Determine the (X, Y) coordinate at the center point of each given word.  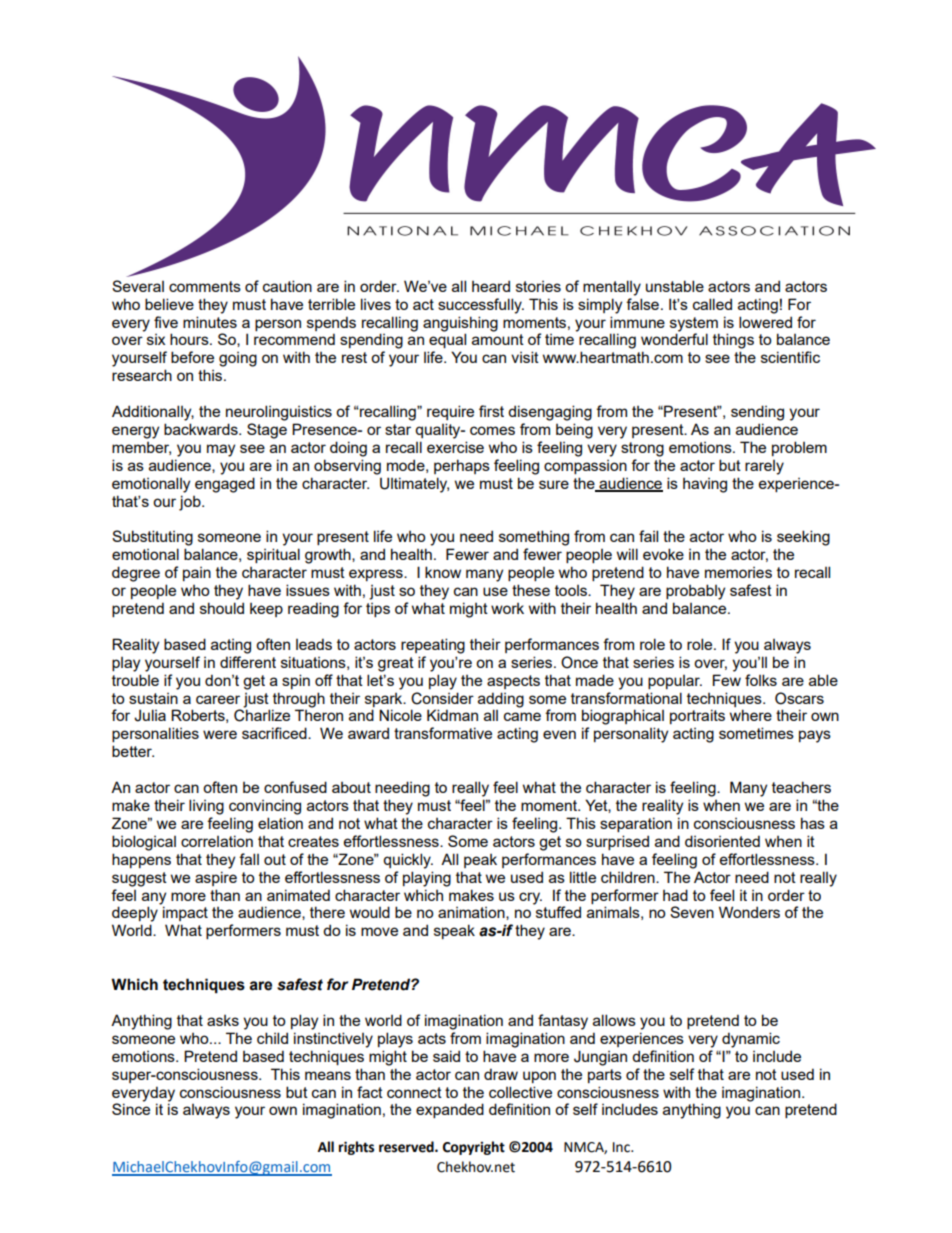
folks (761, 680)
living (206, 807)
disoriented (722, 841)
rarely (764, 467)
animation (472, 913)
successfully (481, 306)
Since (131, 1109)
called (712, 304)
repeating (433, 646)
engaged (225, 485)
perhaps (462, 466)
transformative (443, 733)
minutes (210, 322)
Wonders (749, 912)
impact (185, 913)
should (222, 608)
